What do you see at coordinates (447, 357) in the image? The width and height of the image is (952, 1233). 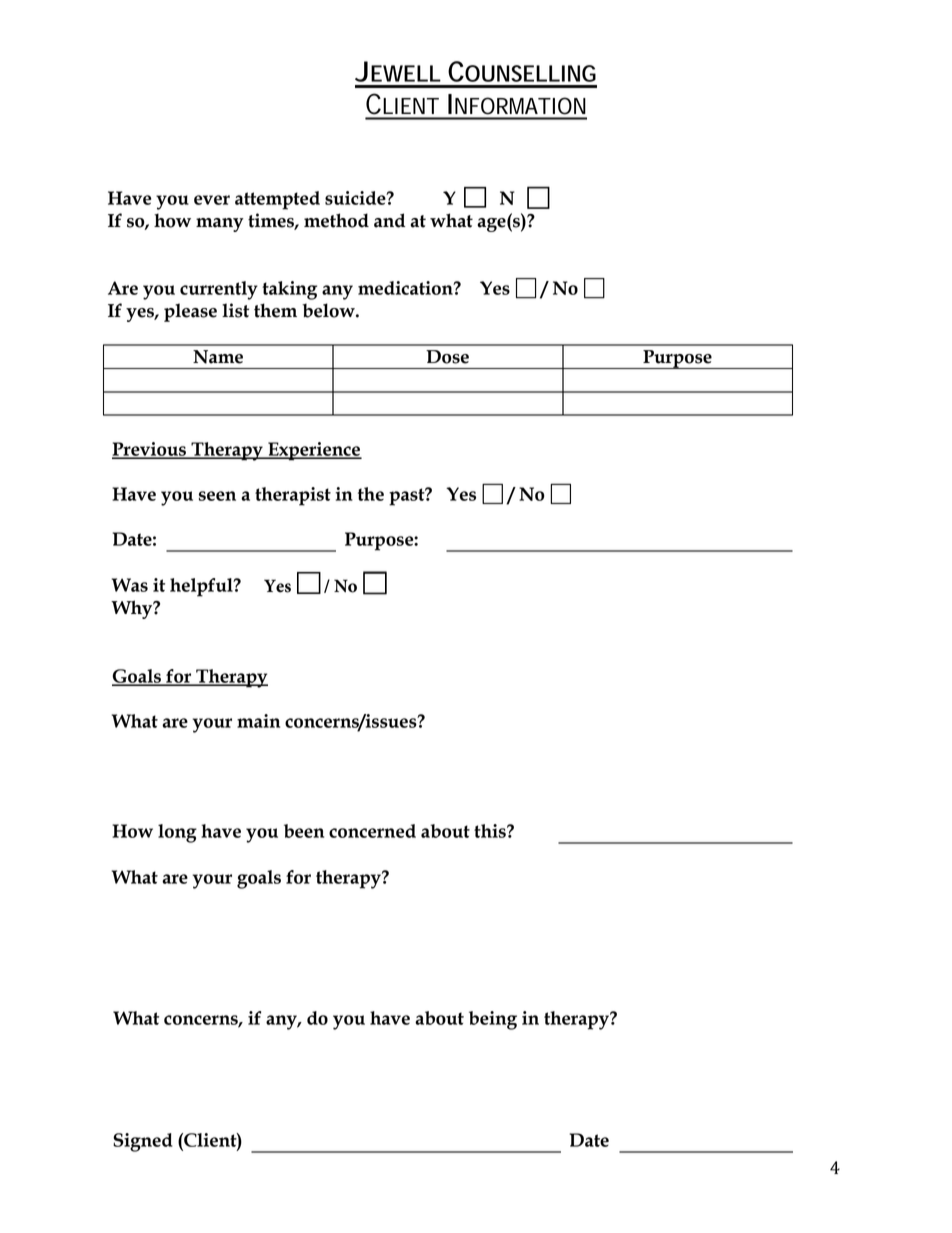 I see `Dose` at bounding box center [447, 357].
